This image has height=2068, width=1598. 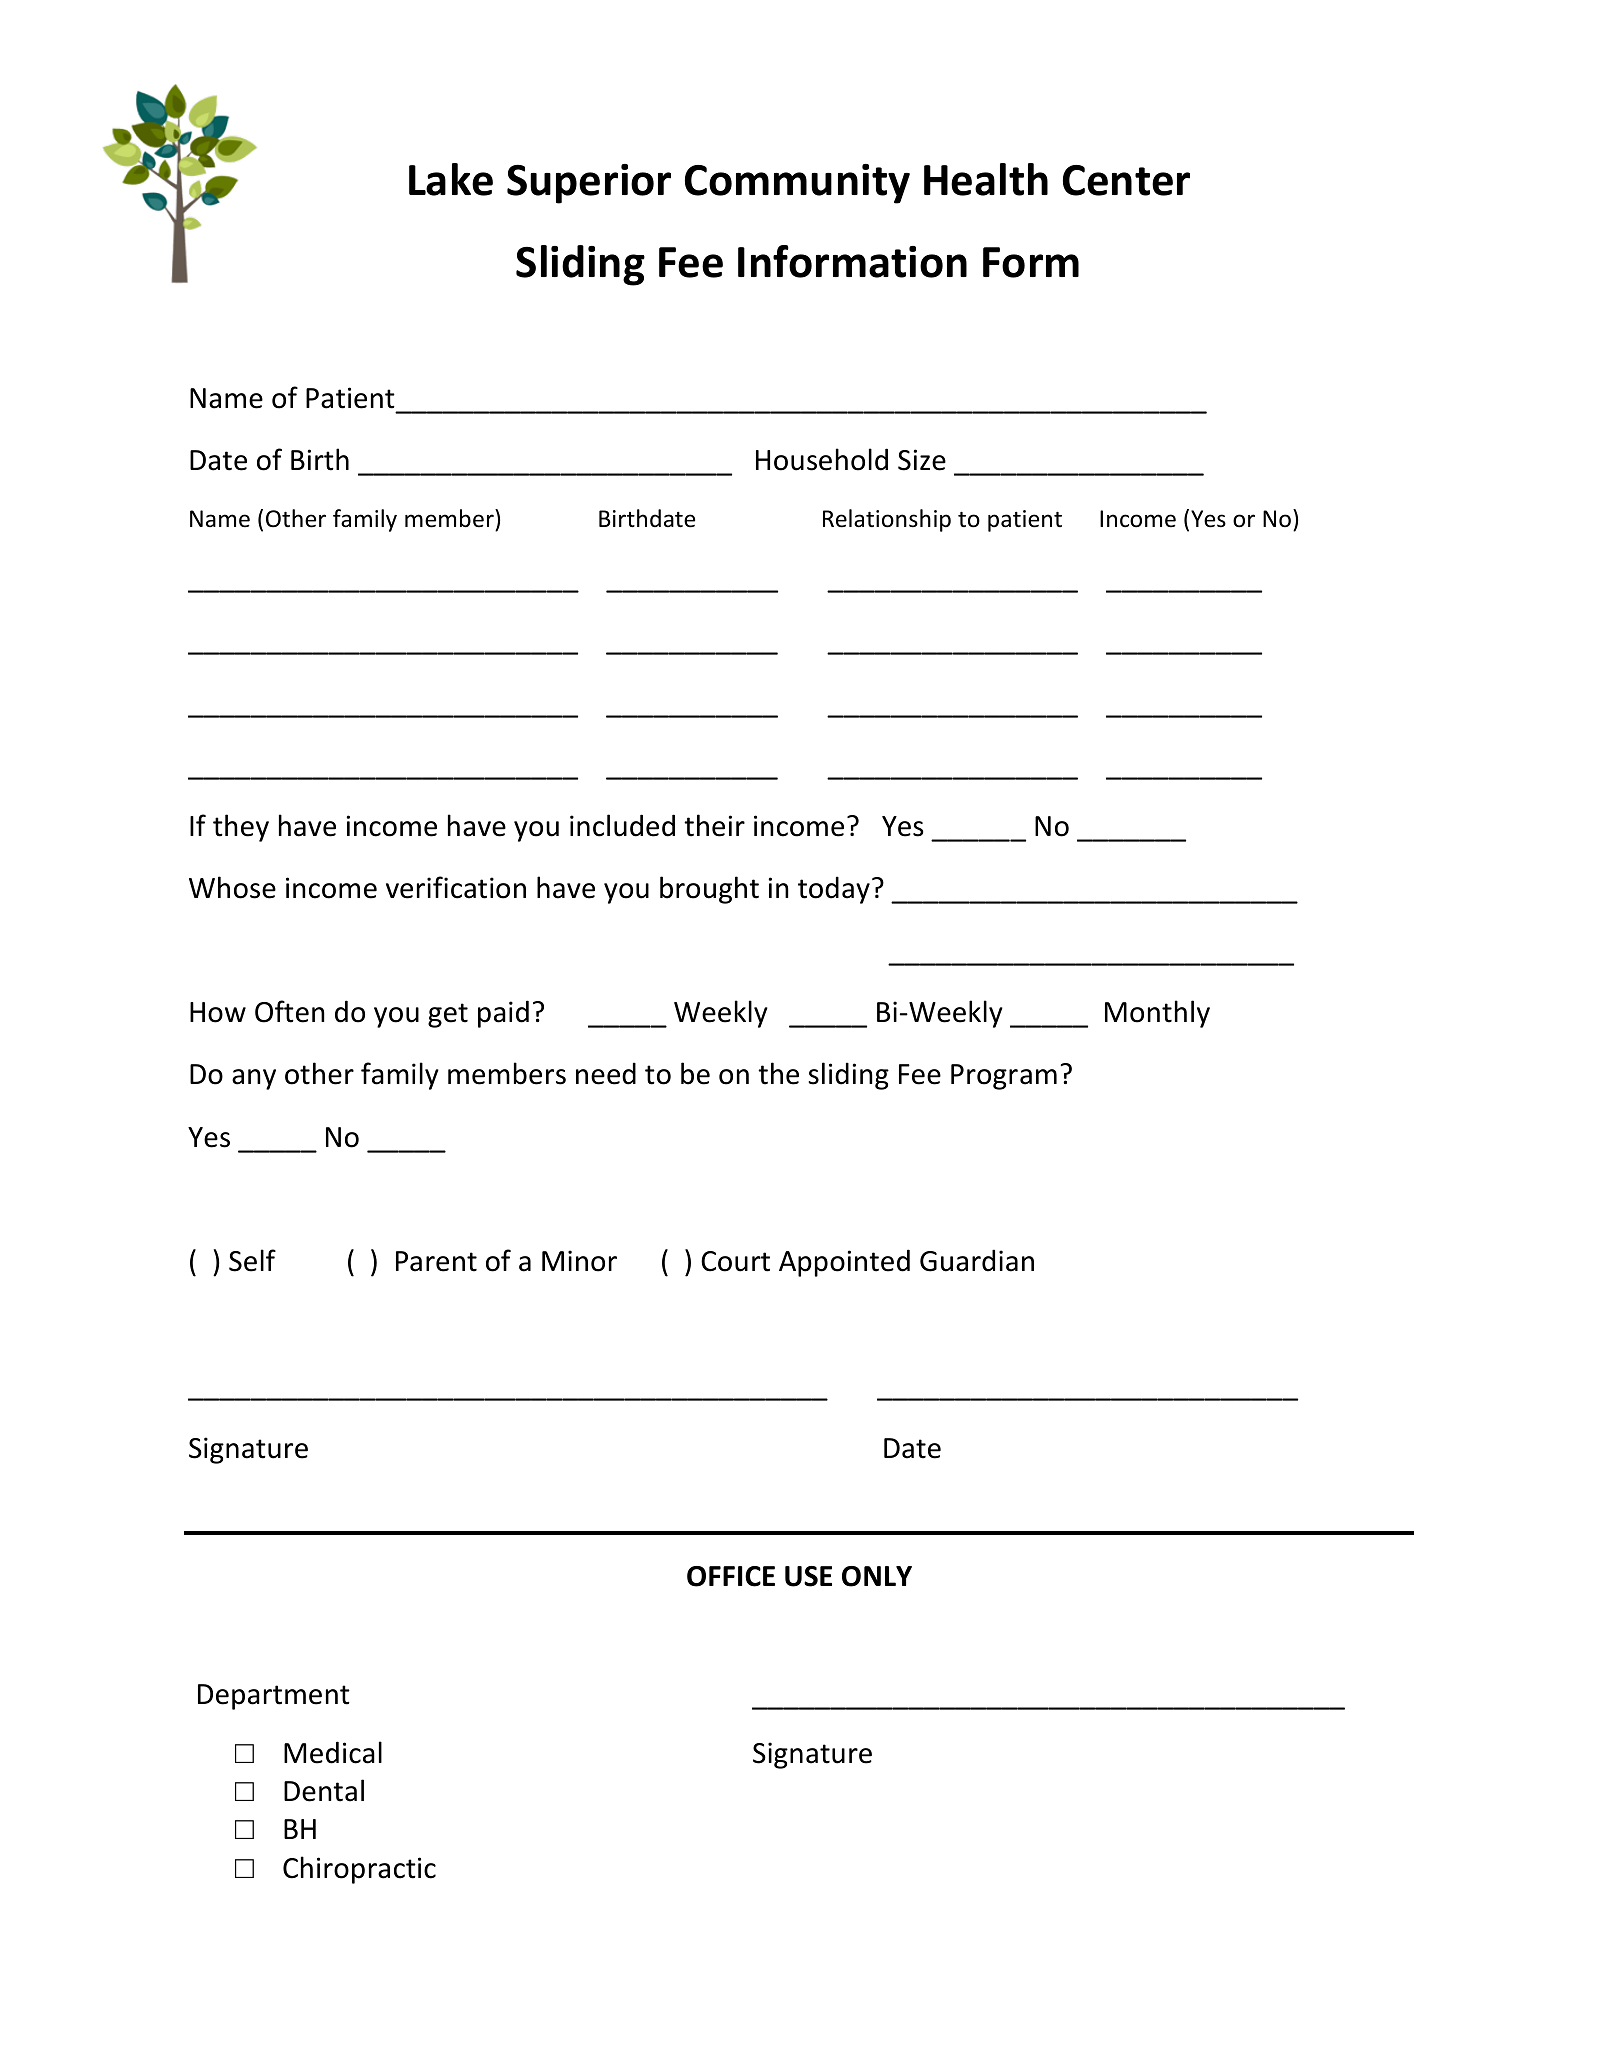 What do you see at coordinates (986, 179) in the image?
I see `Health` at bounding box center [986, 179].
